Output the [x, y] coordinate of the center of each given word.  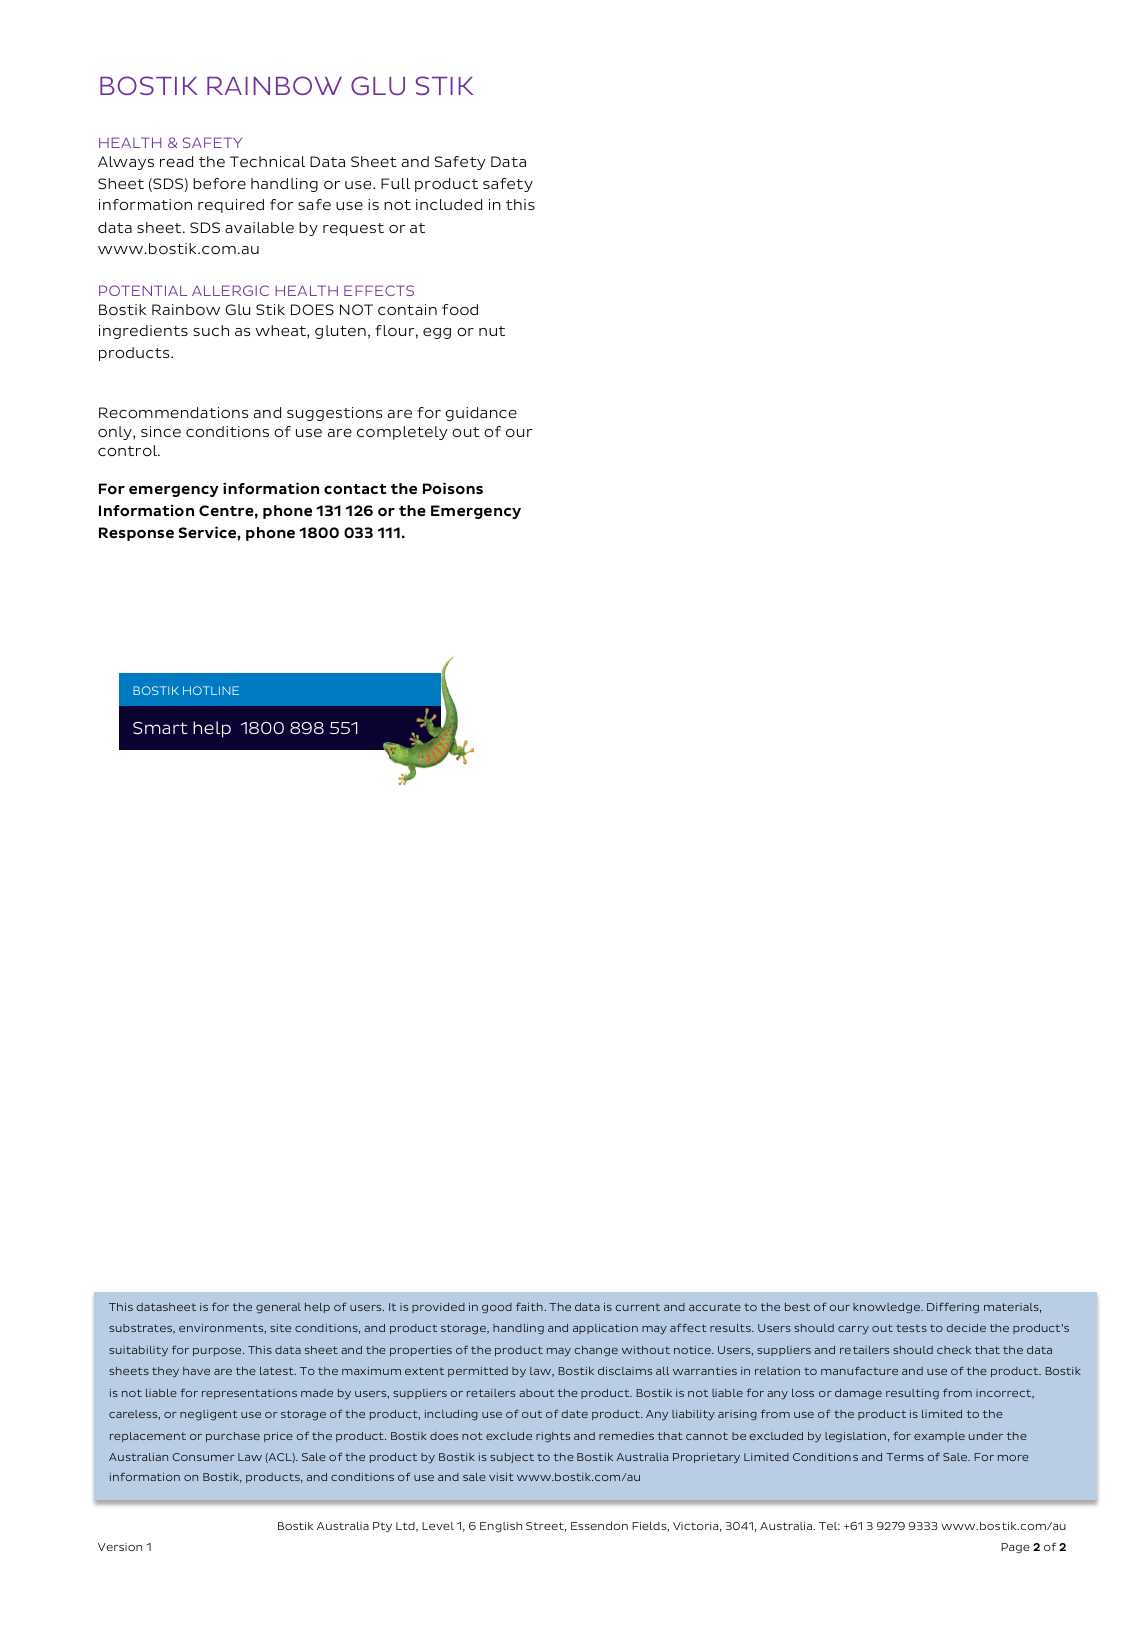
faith [530, 1306]
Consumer [203, 1457]
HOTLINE [211, 690]
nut [492, 331]
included [449, 204]
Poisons [453, 488]
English [501, 1527]
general [278, 1308]
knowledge [887, 1308]
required [231, 206]
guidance [481, 414]
